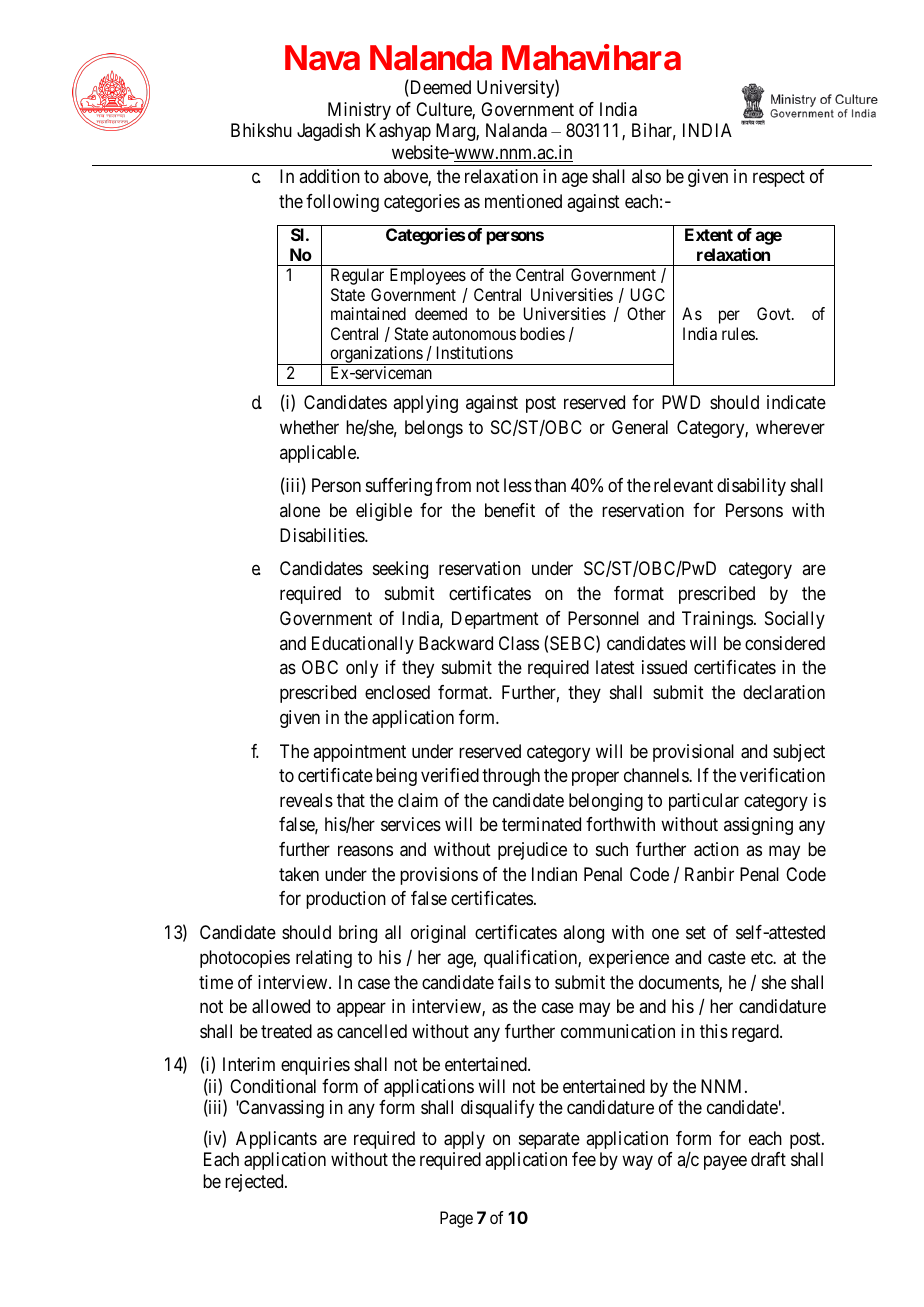  What do you see at coordinates (717, 620) in the screenshot?
I see `Trainings` at bounding box center [717, 620].
